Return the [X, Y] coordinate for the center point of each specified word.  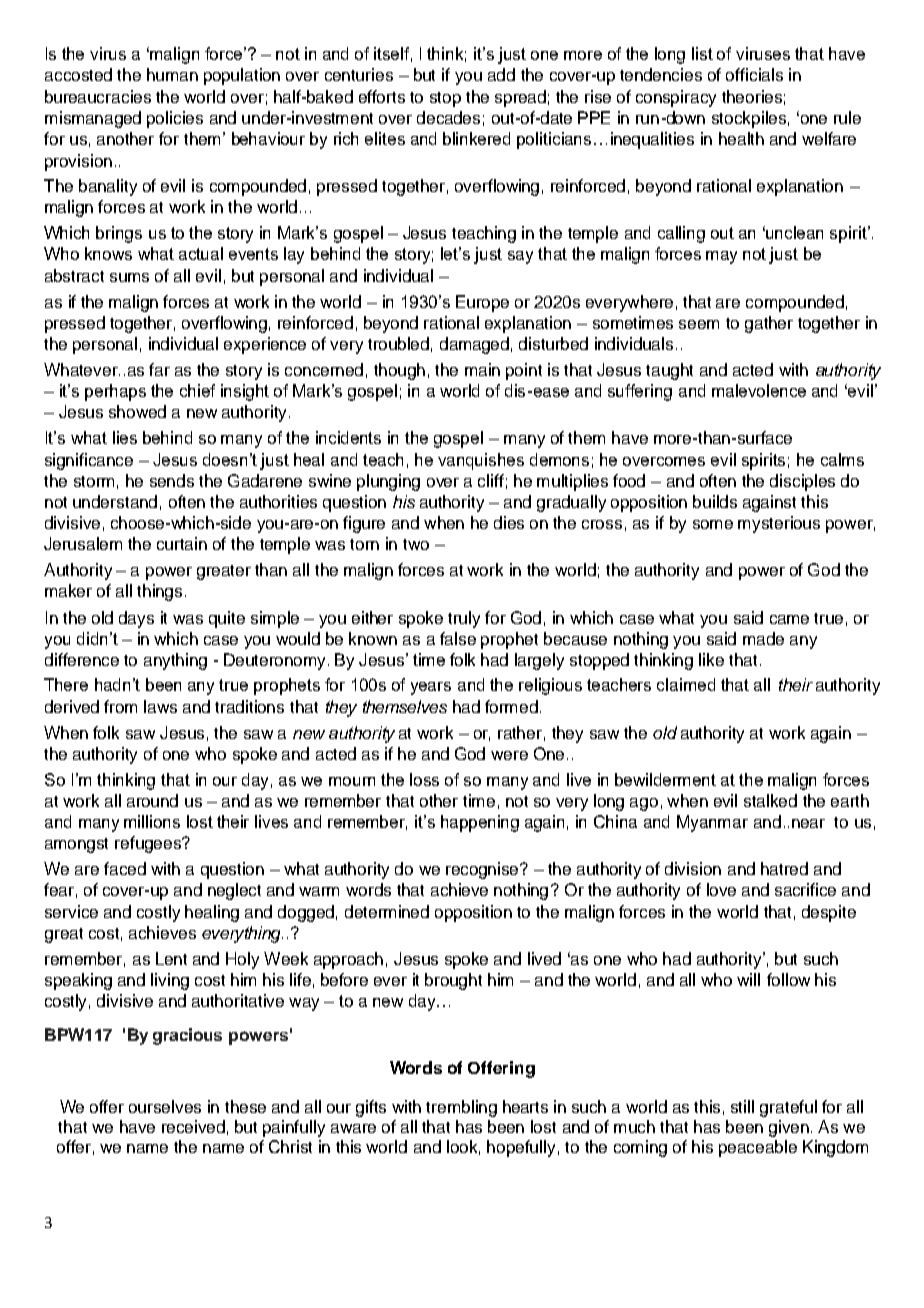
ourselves [165, 1106]
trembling [461, 1108]
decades [448, 117]
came [789, 619]
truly [464, 619]
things [159, 592]
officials [754, 74]
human [172, 74]
